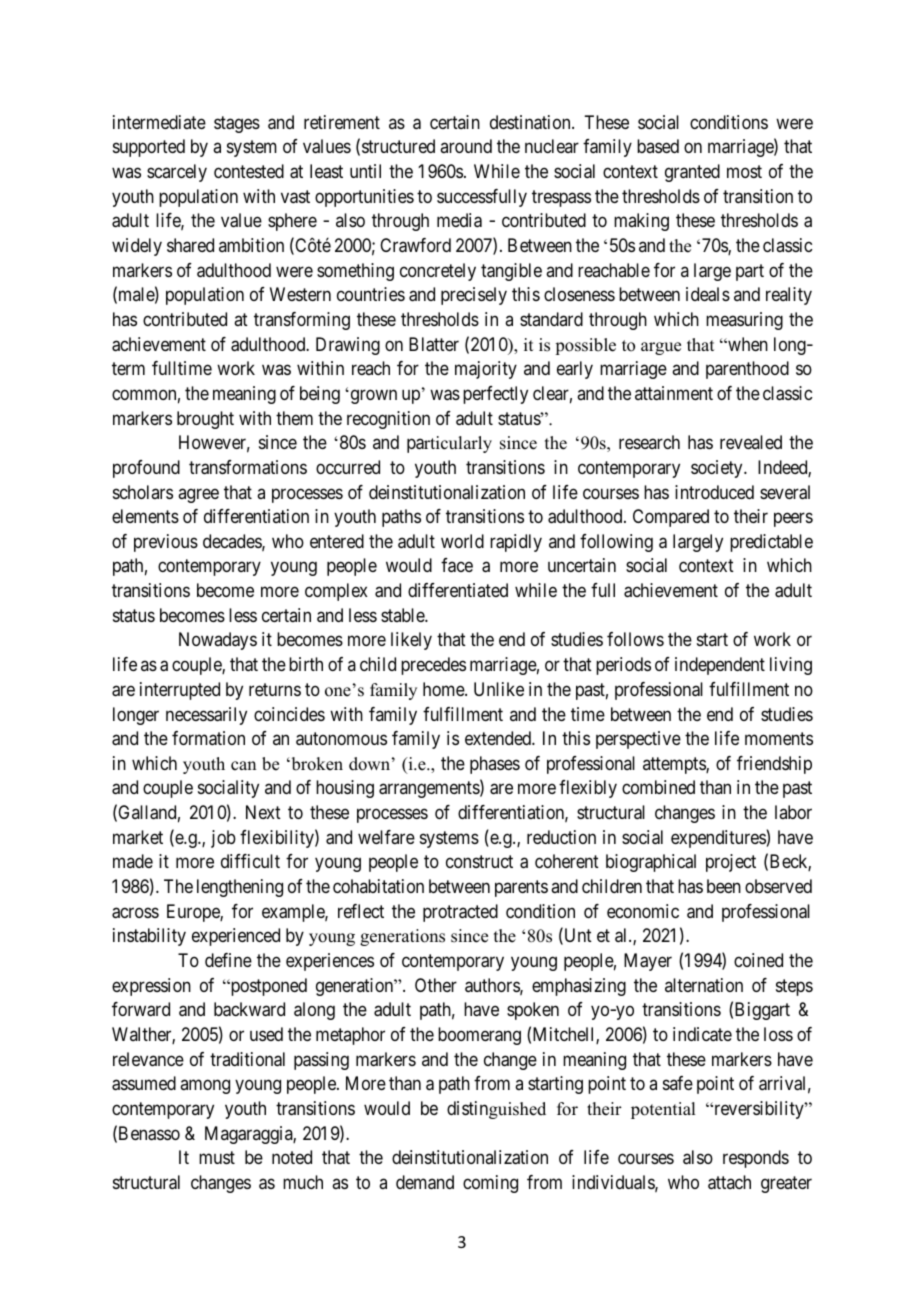  What do you see at coordinates (205, 420) in the image?
I see `brought` at bounding box center [205, 420].
